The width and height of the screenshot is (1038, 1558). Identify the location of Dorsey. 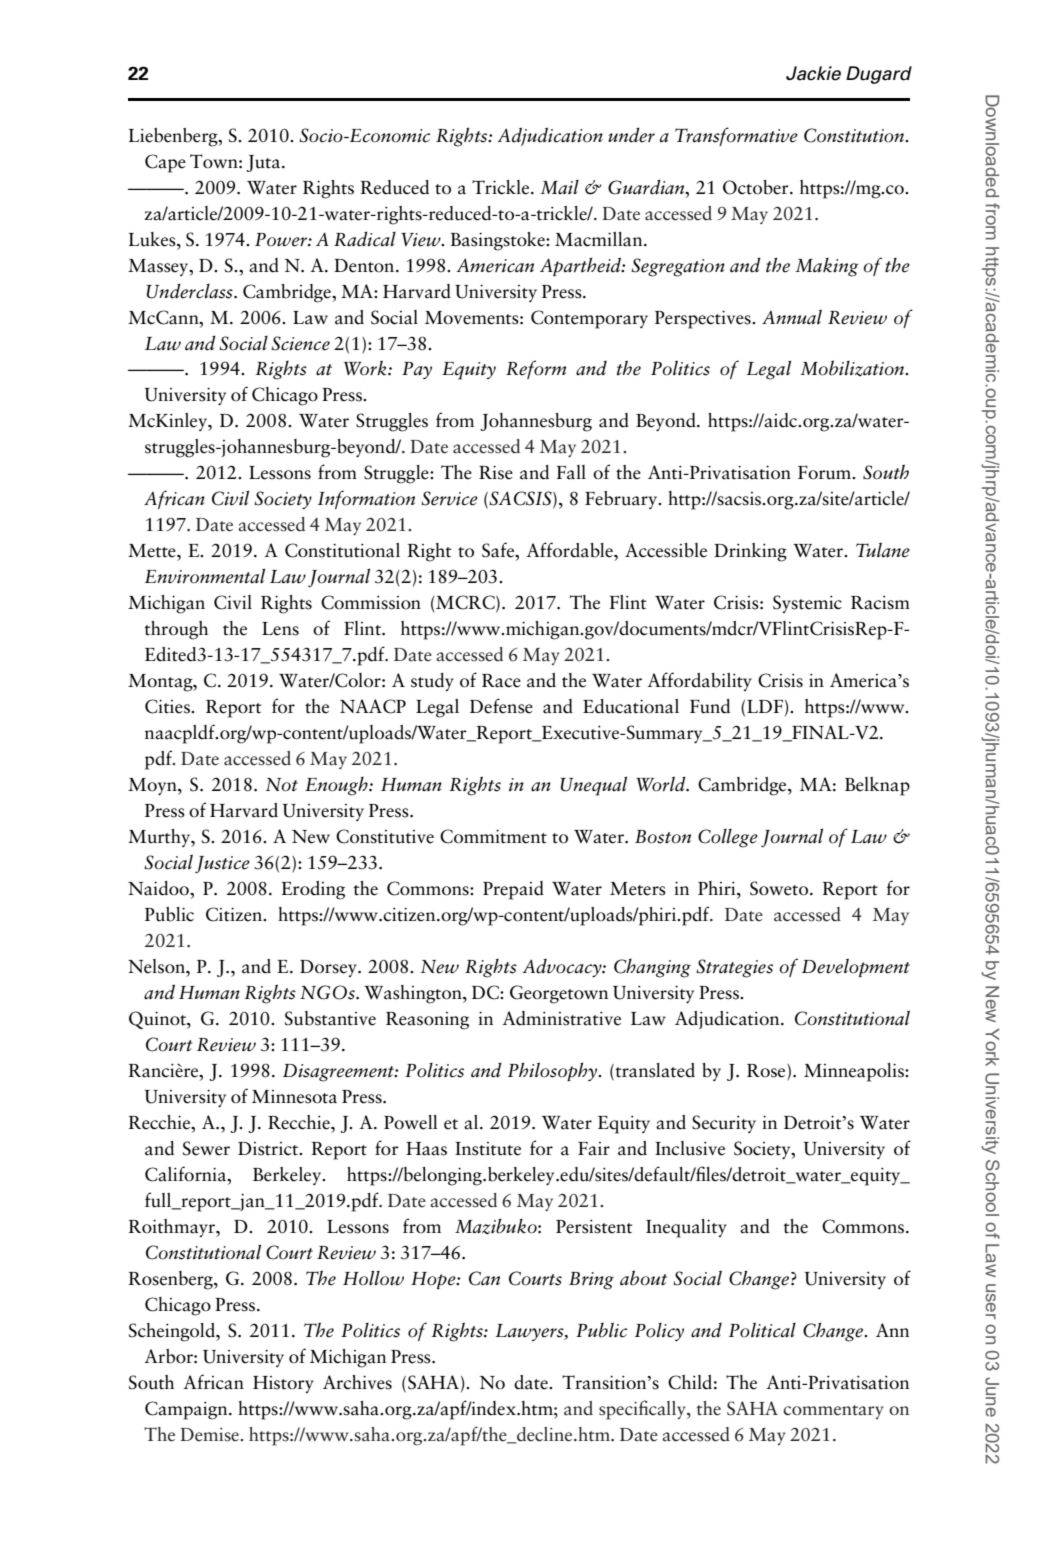
(329, 968).
